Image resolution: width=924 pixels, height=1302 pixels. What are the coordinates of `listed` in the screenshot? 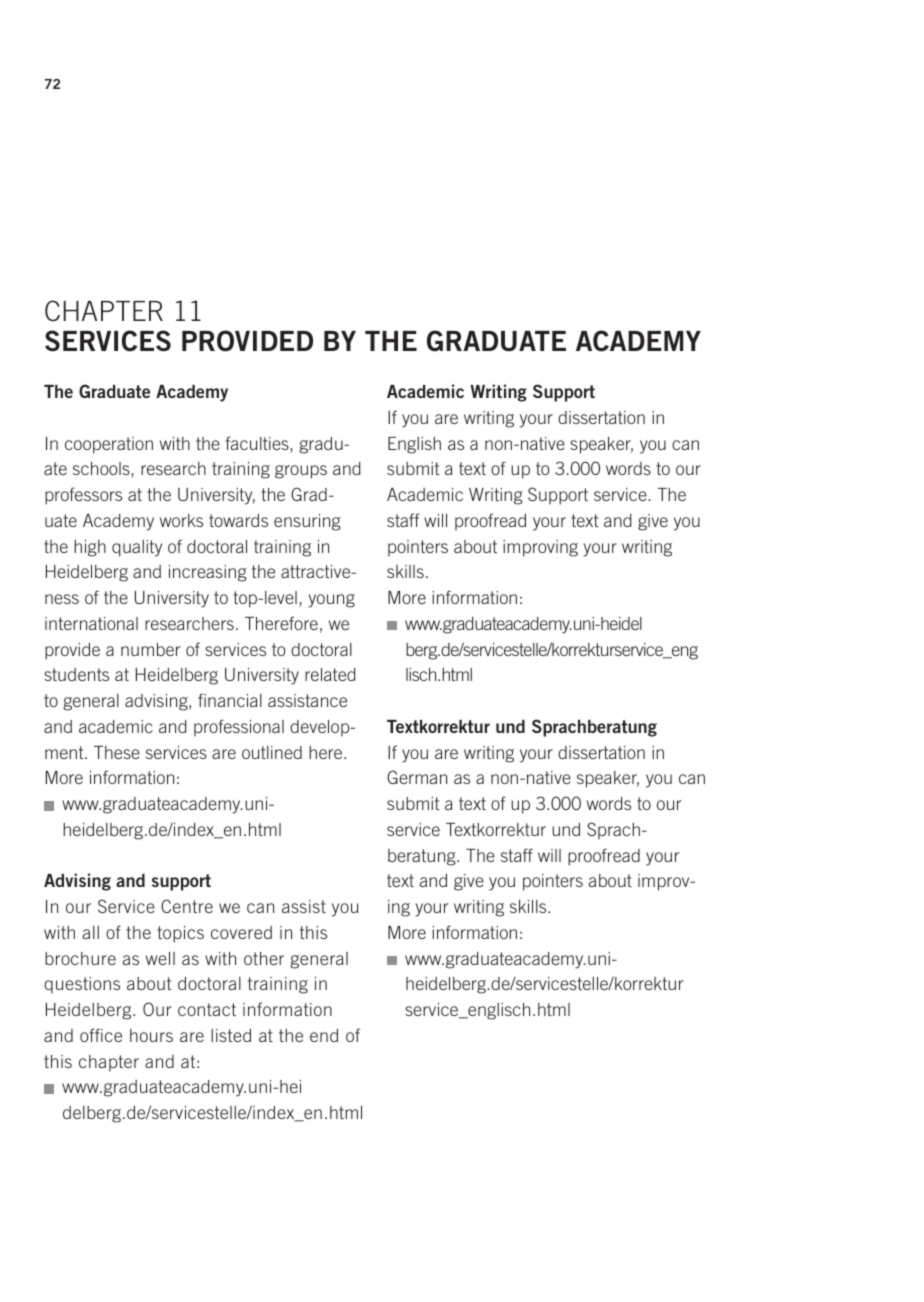 It's located at (231, 1035).
